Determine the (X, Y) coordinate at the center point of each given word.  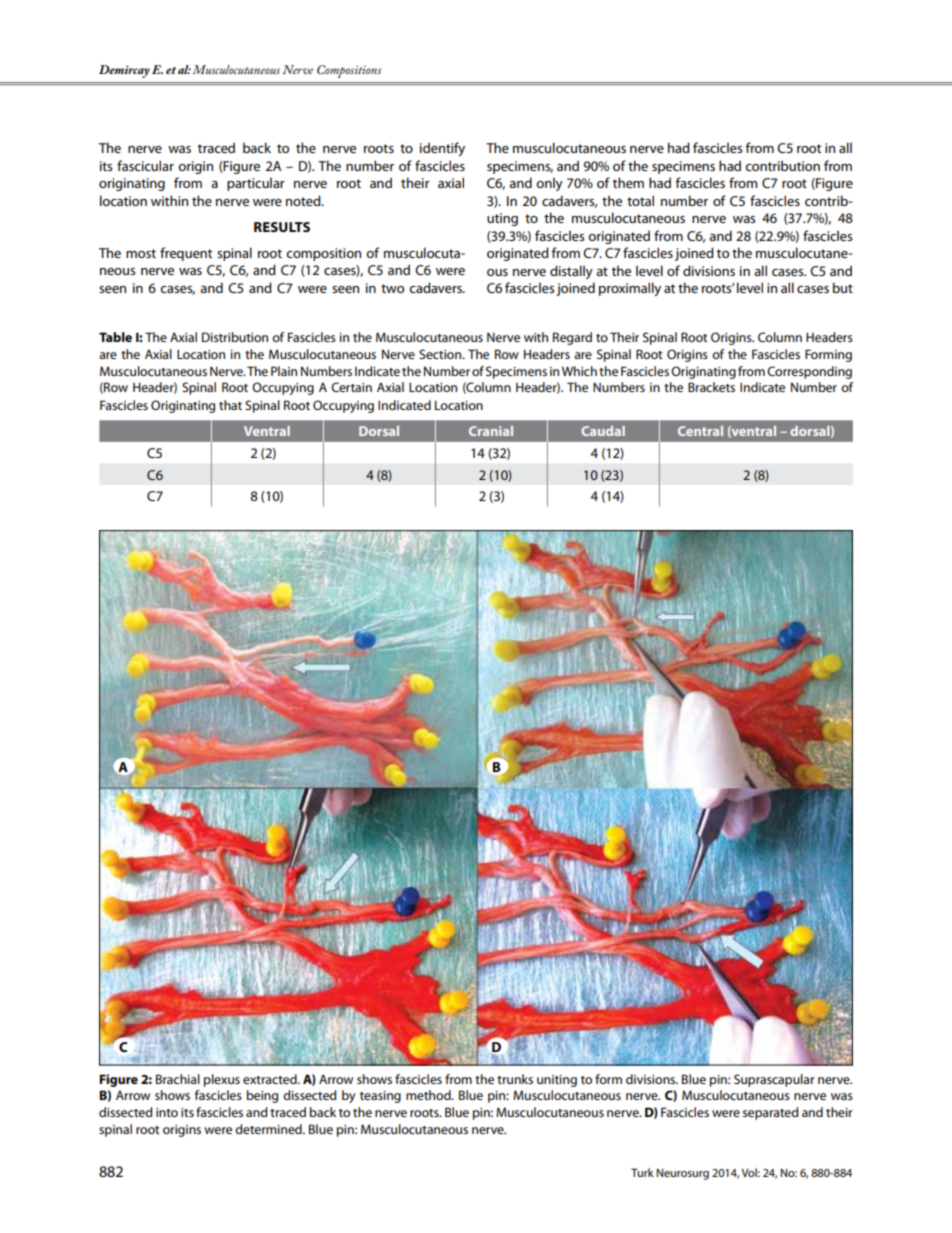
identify (442, 149)
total (640, 200)
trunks (515, 1079)
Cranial (491, 431)
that (230, 405)
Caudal (603, 431)
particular (256, 184)
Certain (351, 387)
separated (770, 1113)
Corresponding (809, 372)
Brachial (178, 1079)
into (167, 1112)
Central (700, 431)
